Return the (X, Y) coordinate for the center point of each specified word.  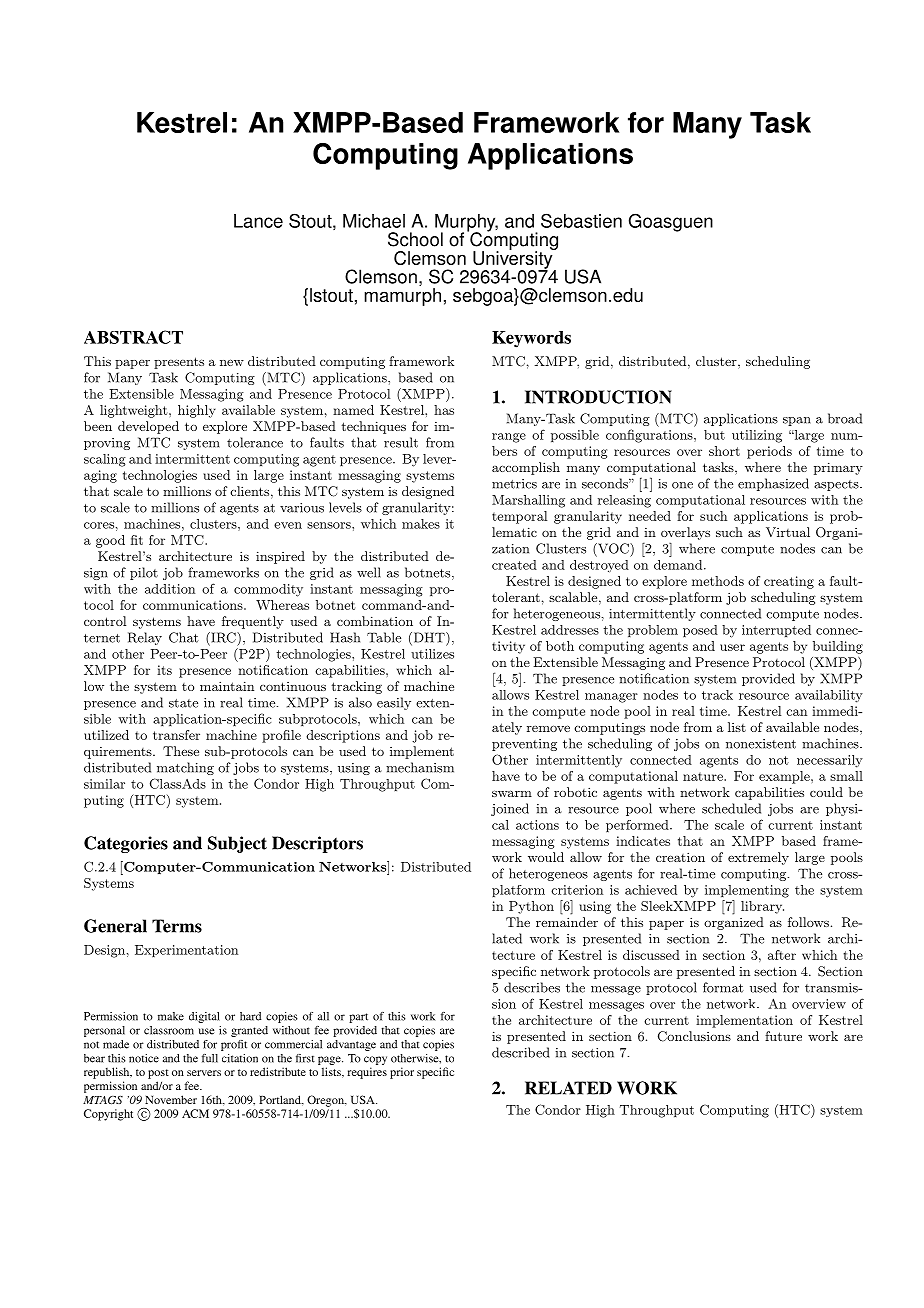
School (415, 239)
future (783, 1036)
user (732, 647)
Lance (258, 221)
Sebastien (581, 220)
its (164, 670)
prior (402, 1073)
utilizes (432, 654)
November (171, 1099)
